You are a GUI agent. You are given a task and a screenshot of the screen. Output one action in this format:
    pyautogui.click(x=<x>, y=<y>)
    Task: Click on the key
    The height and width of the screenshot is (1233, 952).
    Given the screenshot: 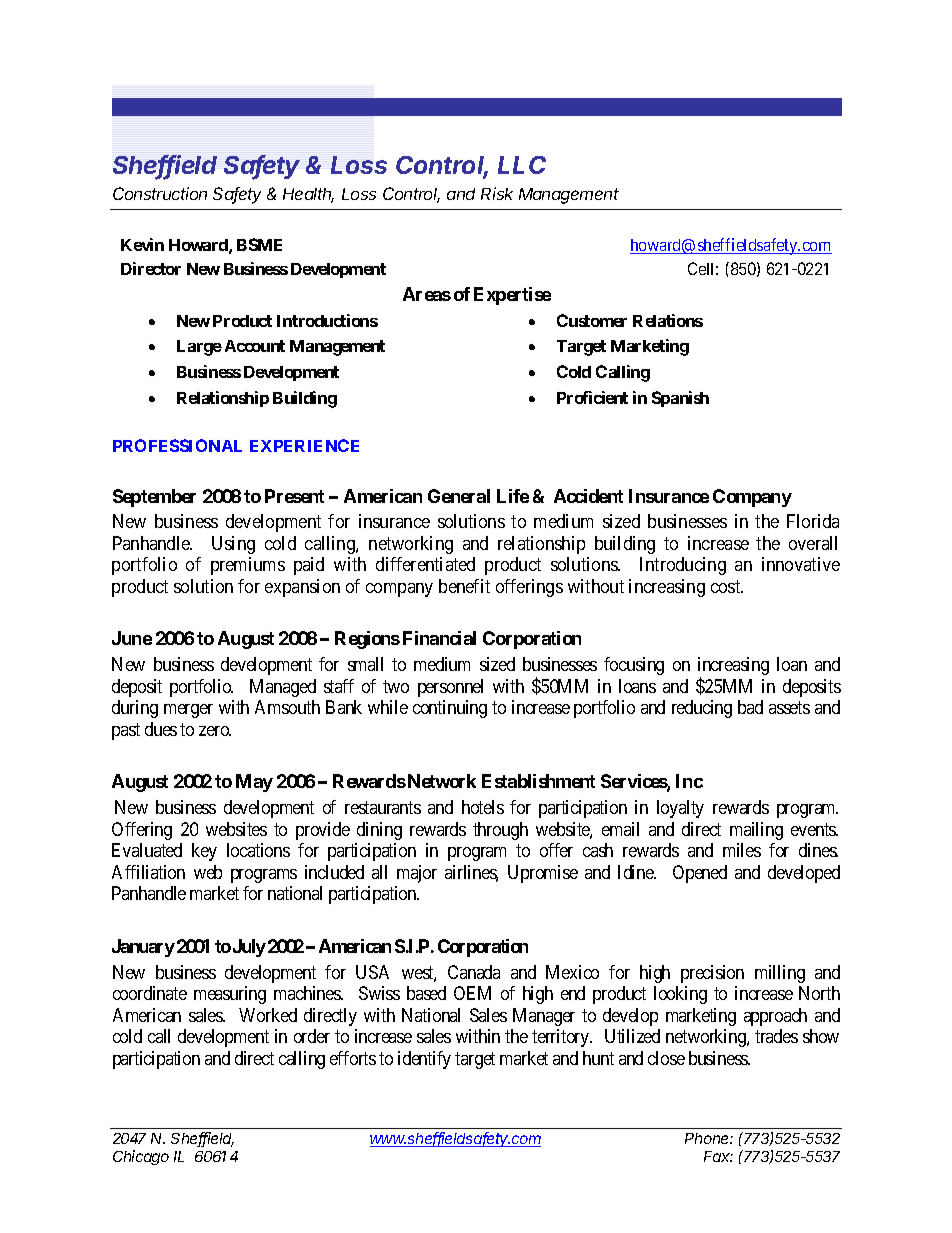 What is the action you would take?
    pyautogui.click(x=204, y=852)
